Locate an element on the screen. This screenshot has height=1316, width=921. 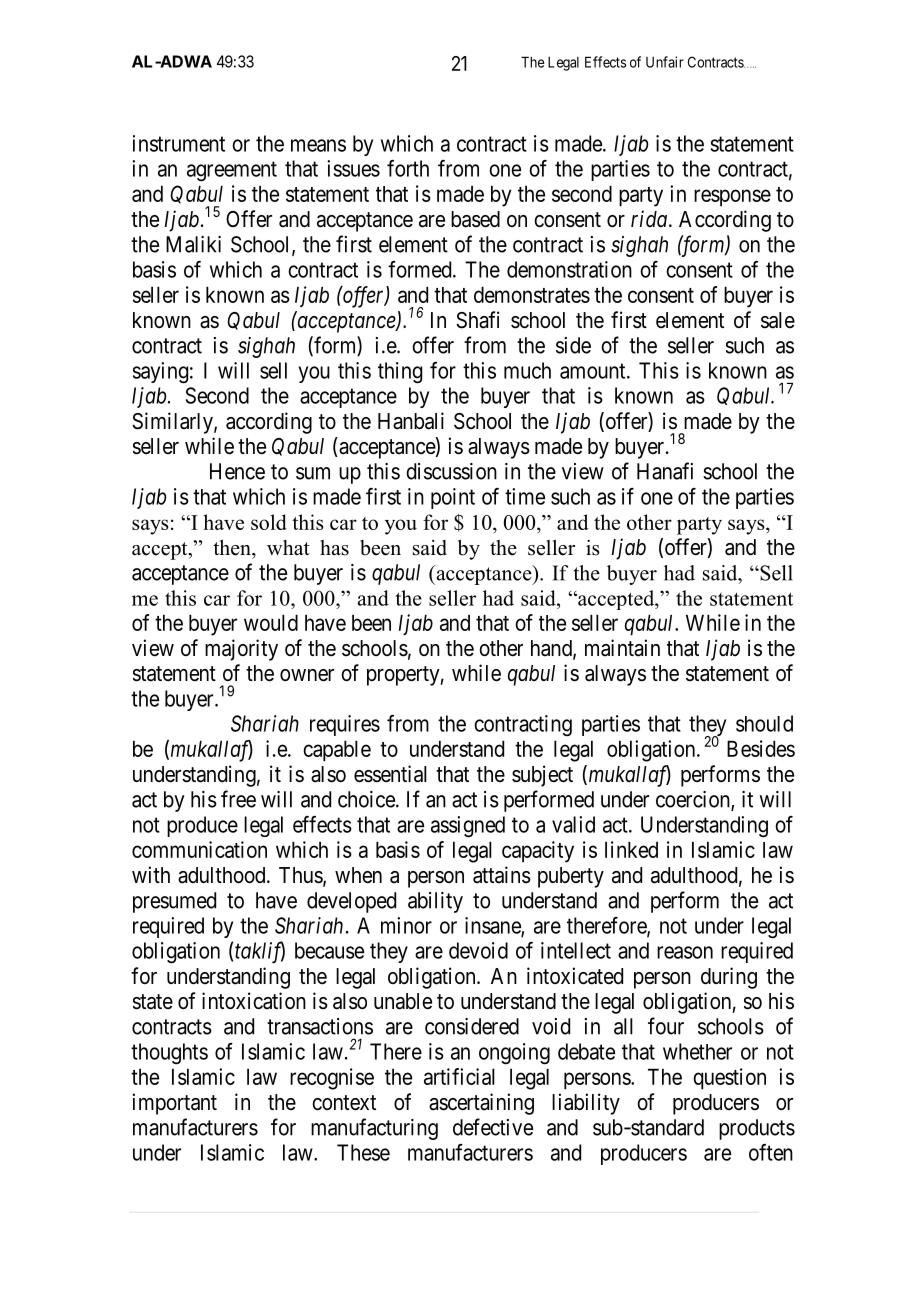
important is located at coordinates (174, 1104).
